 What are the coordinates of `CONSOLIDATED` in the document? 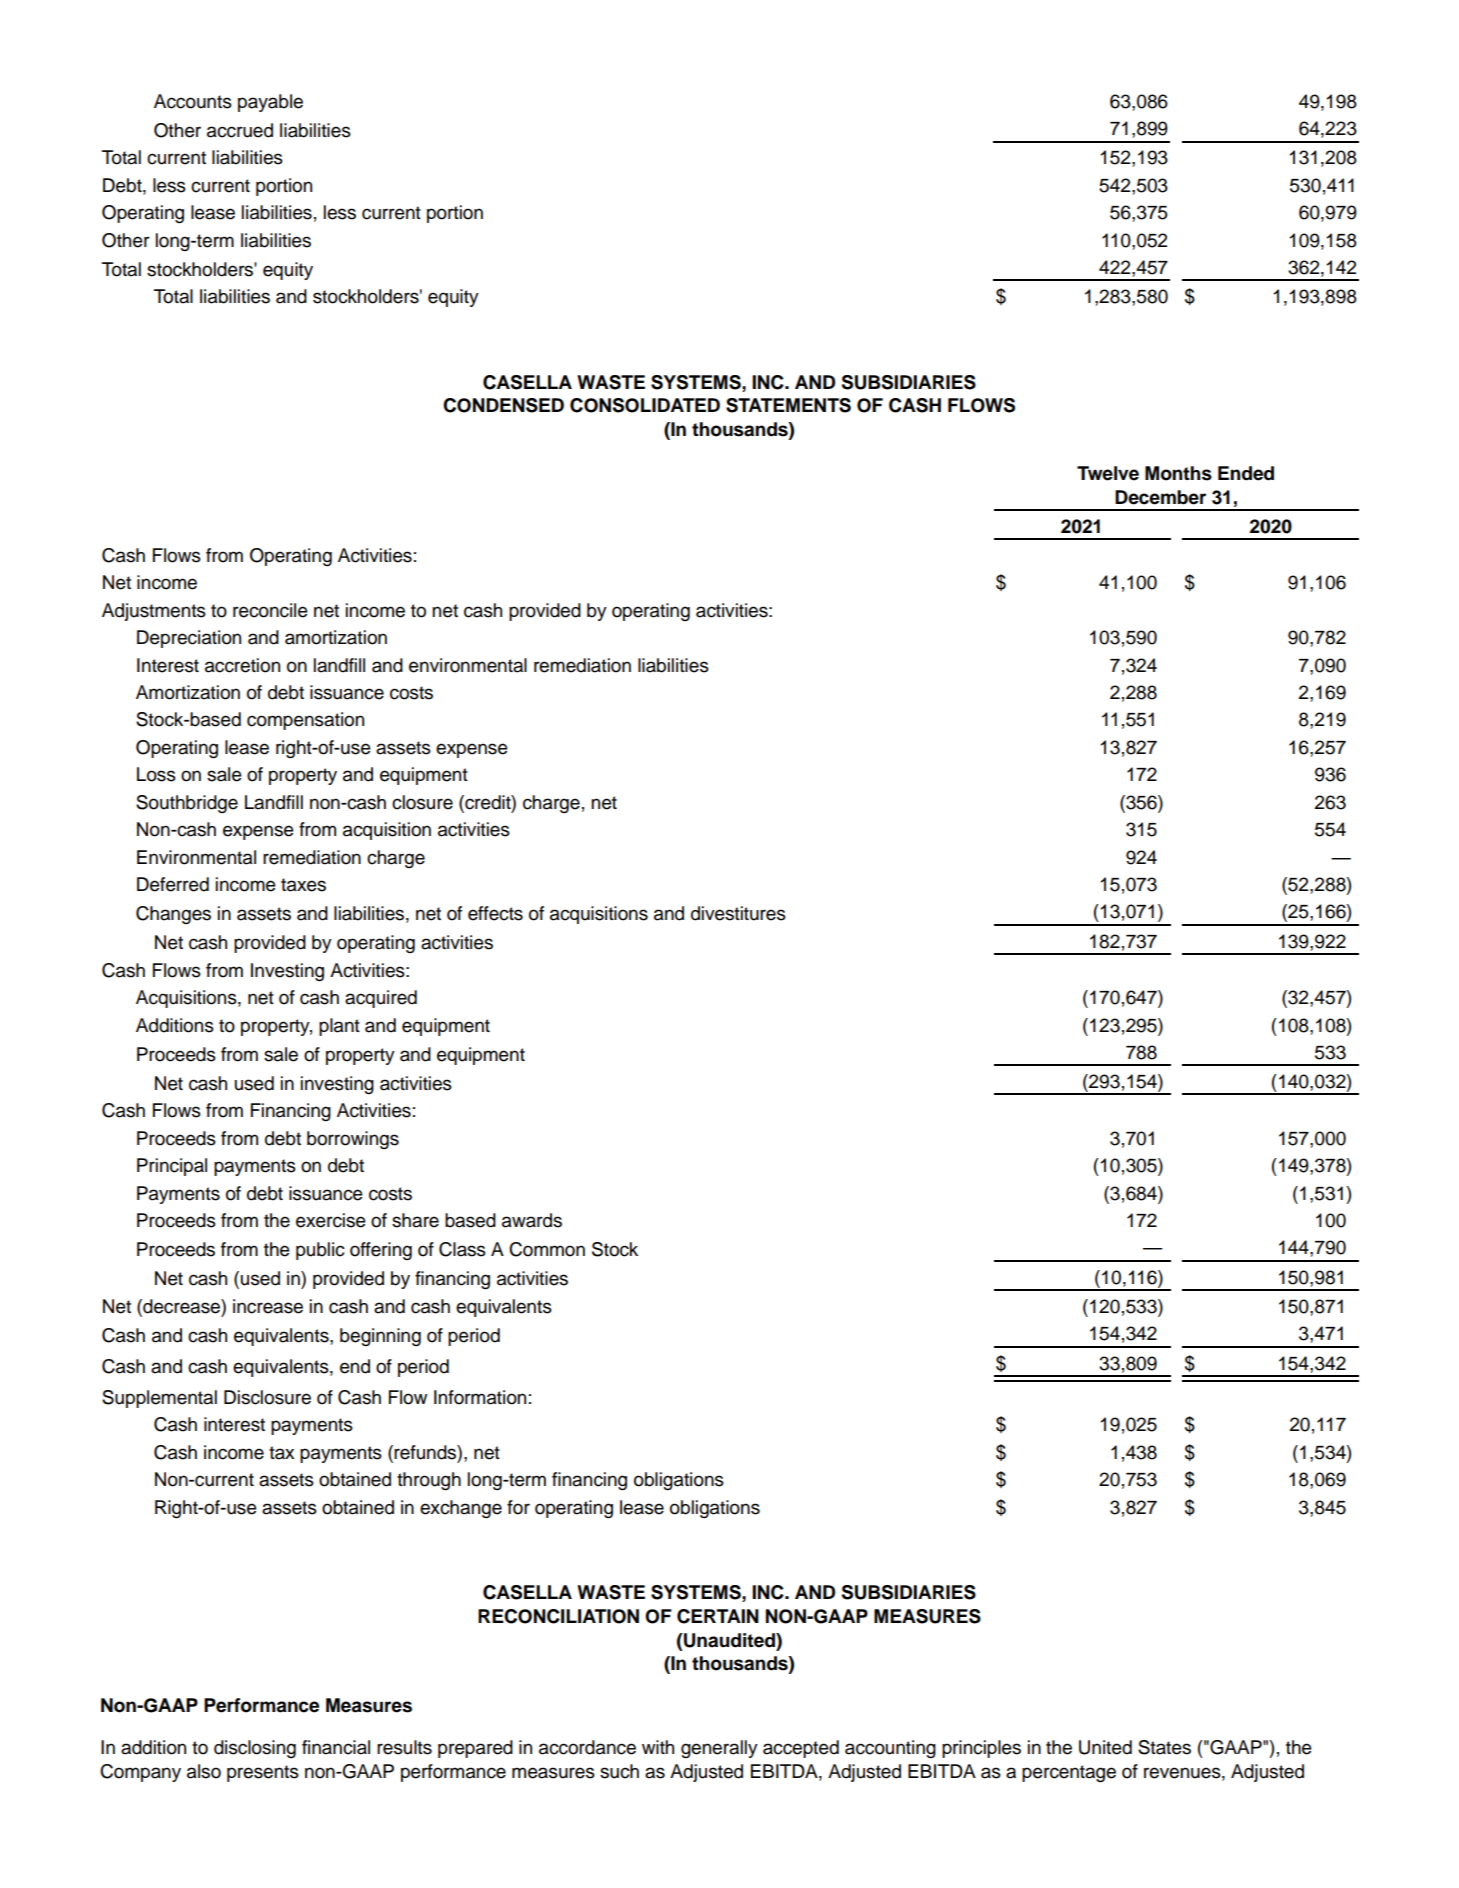 It's located at (645, 405).
